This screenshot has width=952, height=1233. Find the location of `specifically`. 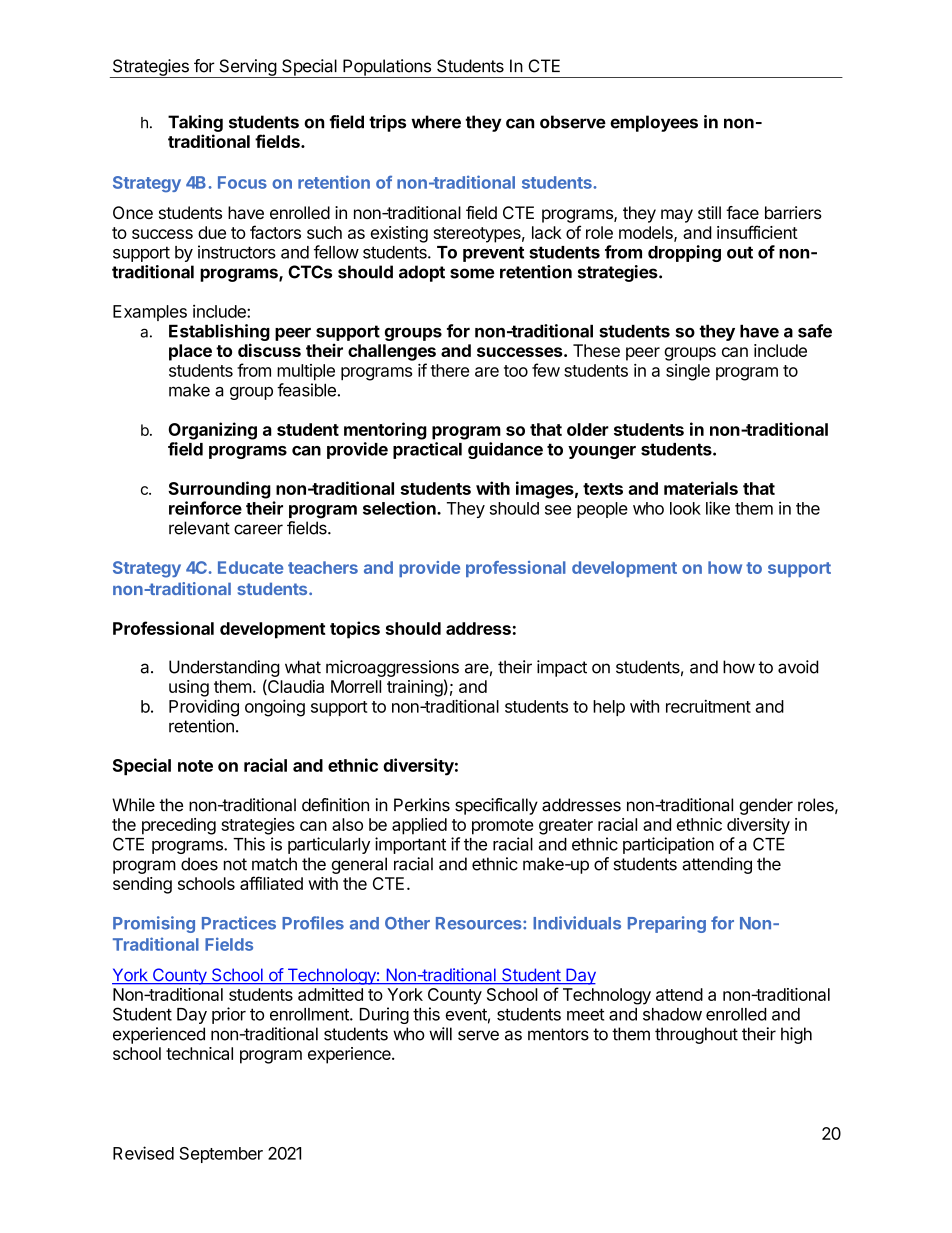

specifically is located at coordinates (496, 806).
